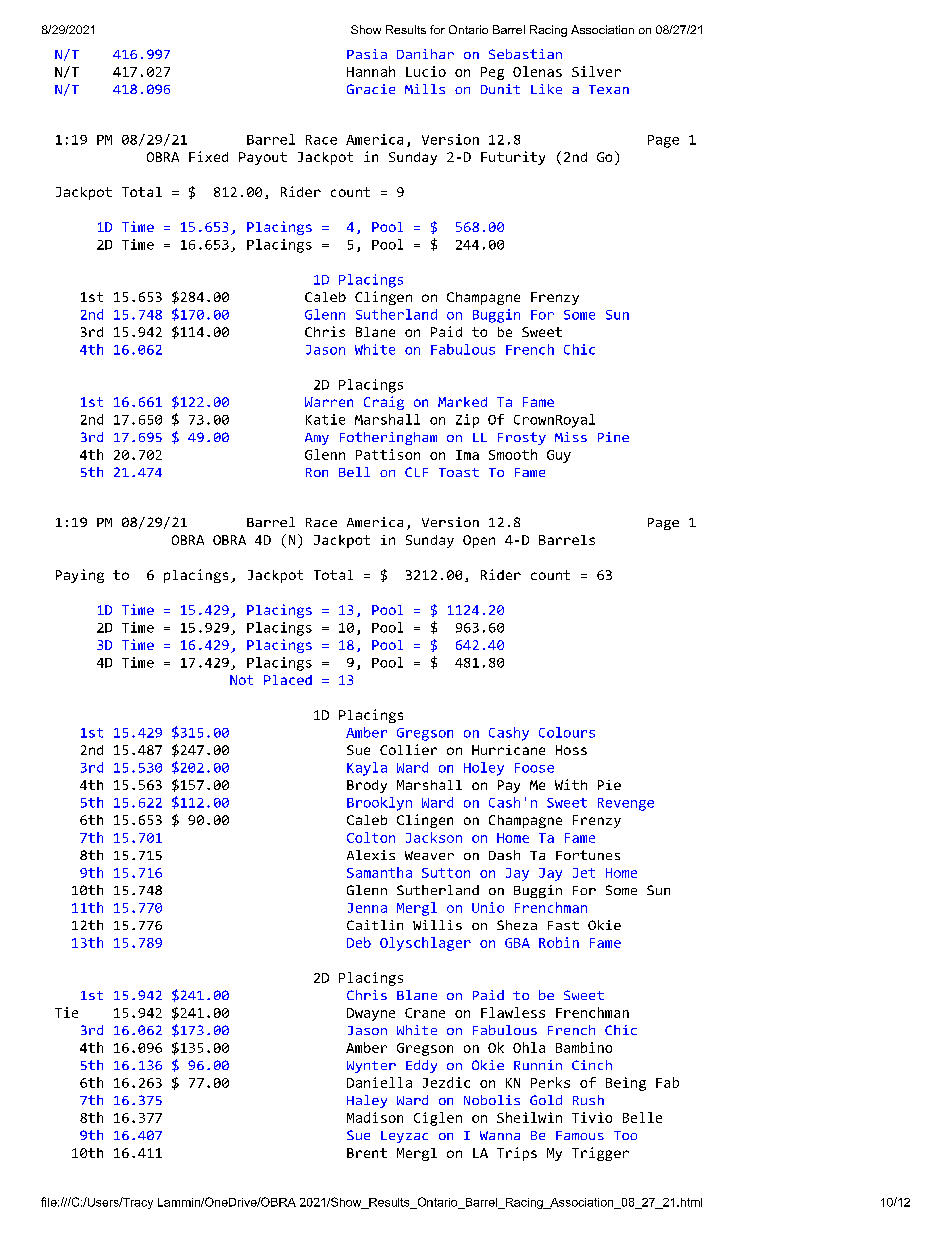  What do you see at coordinates (367, 1101) in the image?
I see `Haley` at bounding box center [367, 1101].
